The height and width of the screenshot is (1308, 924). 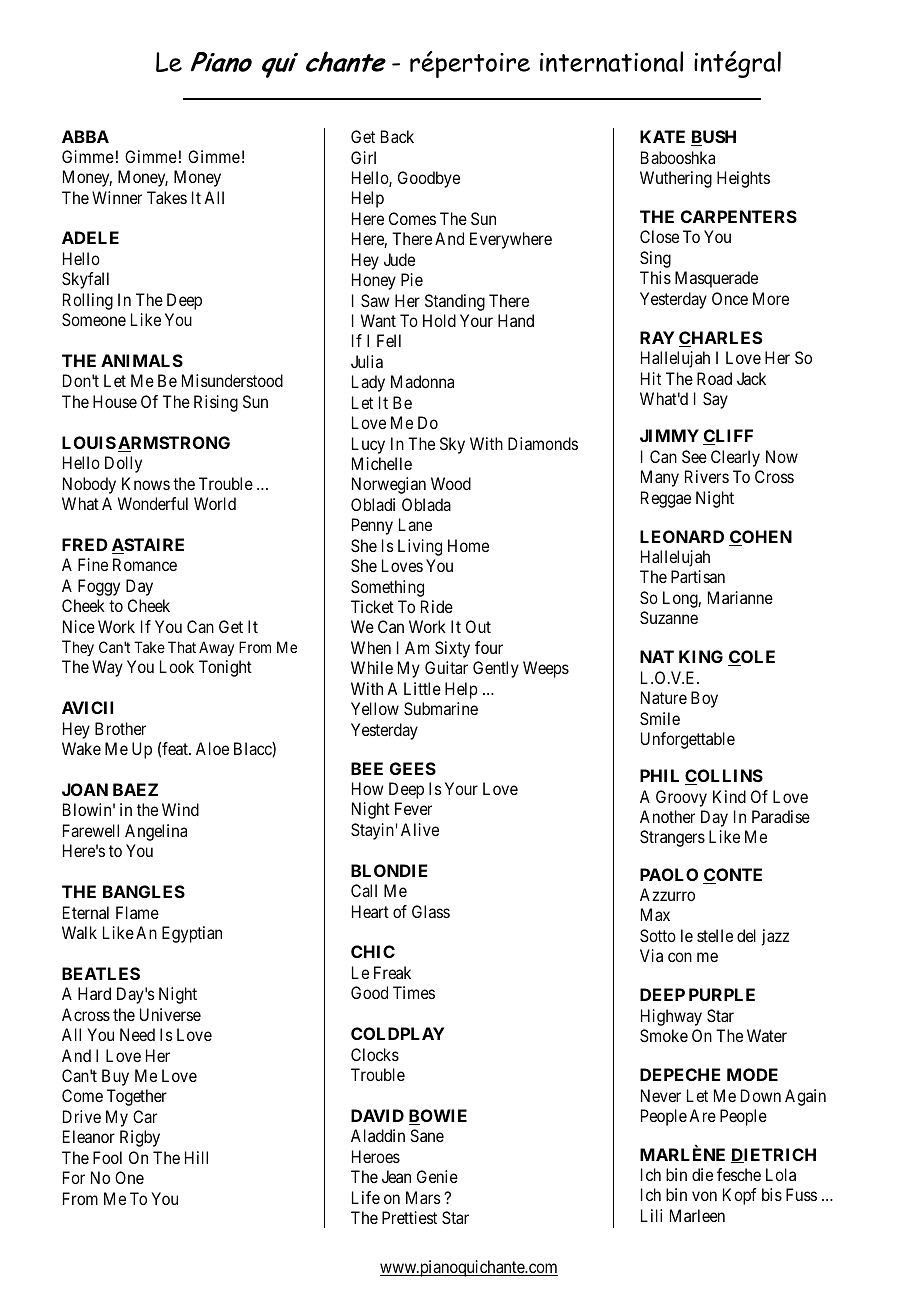 What do you see at coordinates (452, 649) in the screenshot?
I see `Sixty` at bounding box center [452, 649].
